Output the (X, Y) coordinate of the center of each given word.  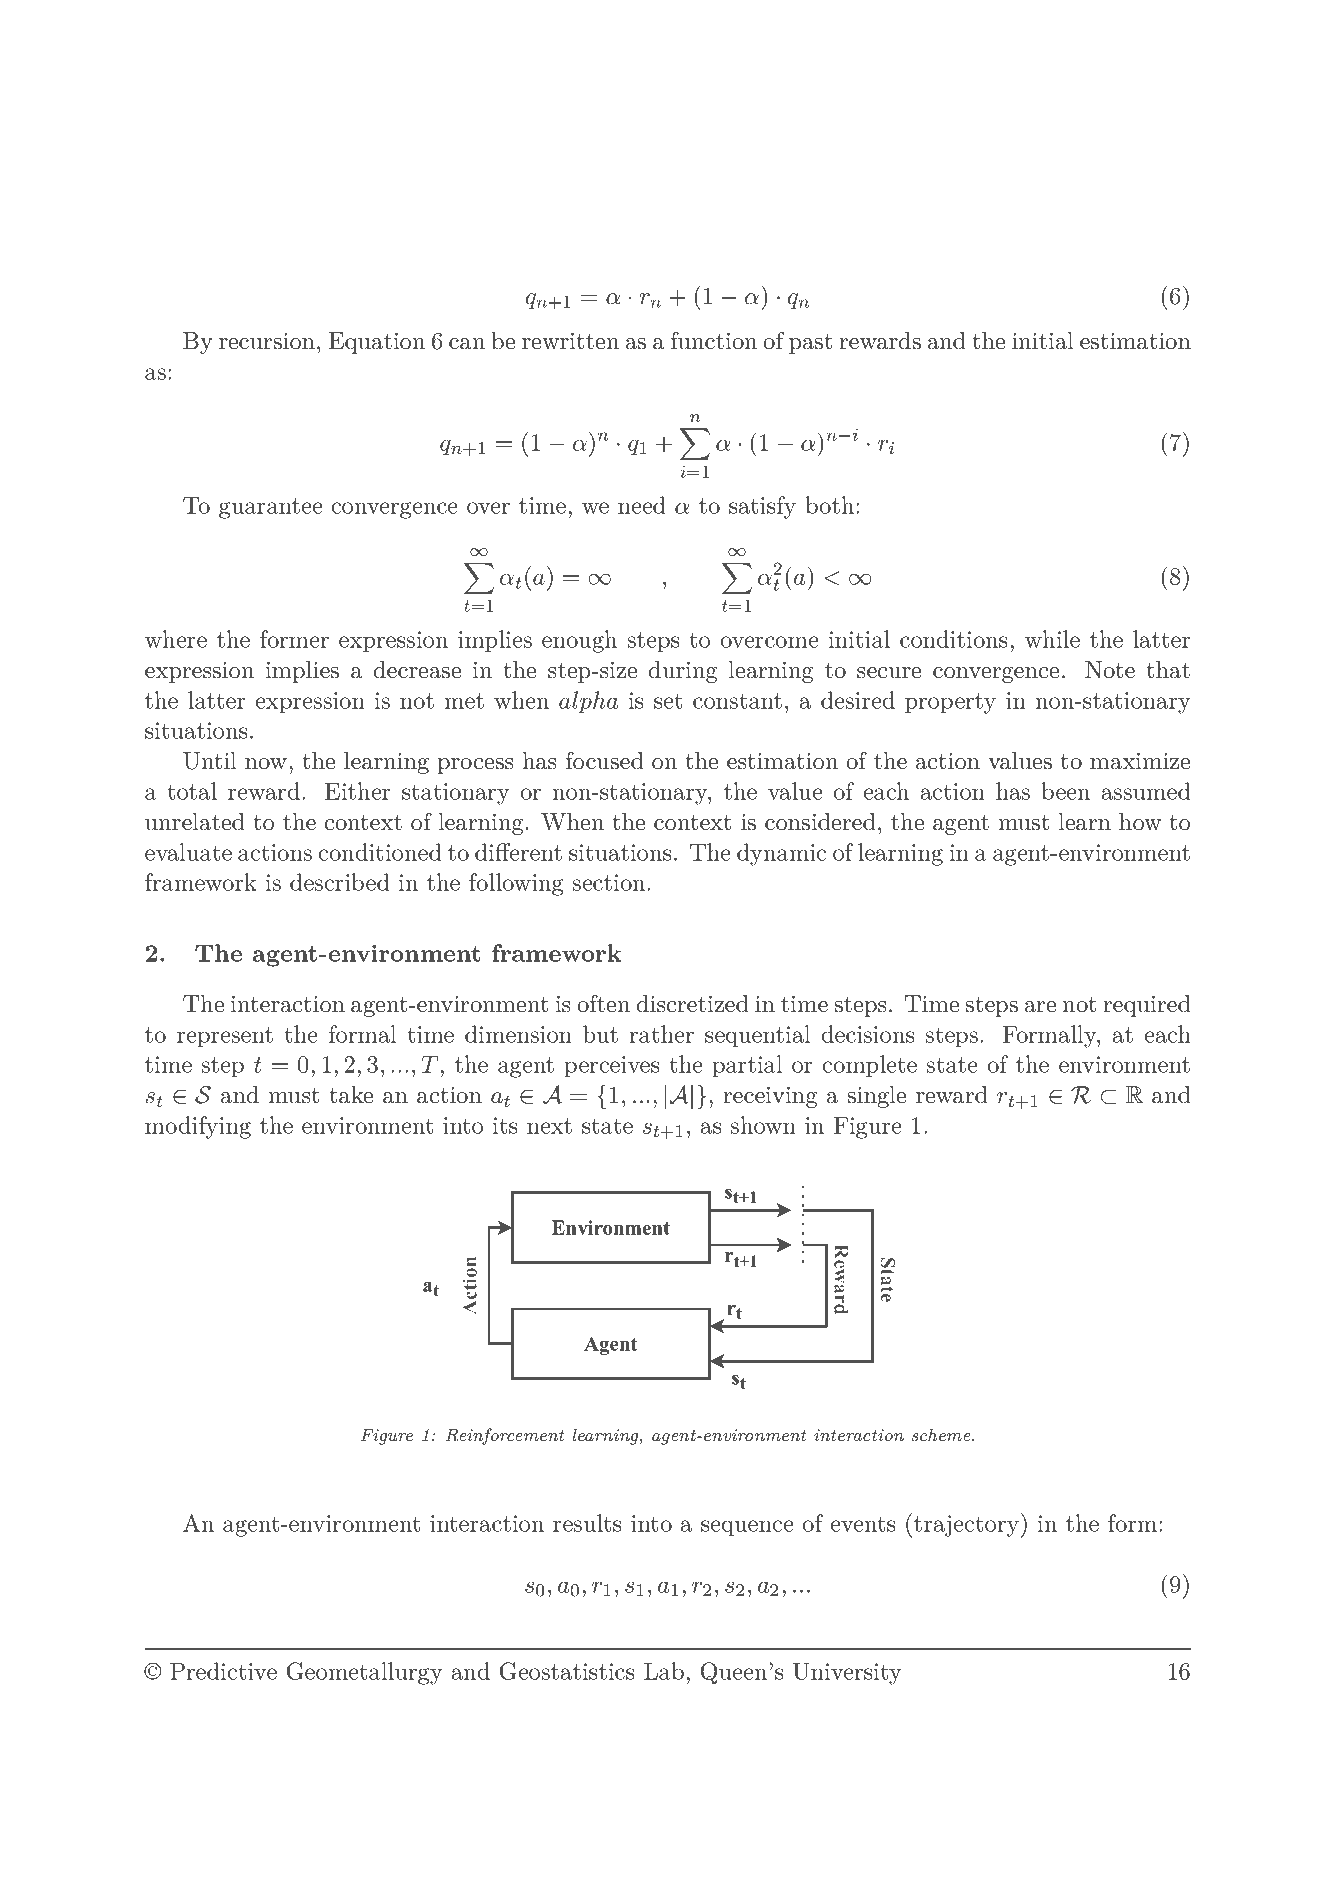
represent (225, 1037)
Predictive (223, 1671)
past (810, 344)
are (1040, 1007)
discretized (693, 1004)
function (714, 340)
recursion (267, 341)
